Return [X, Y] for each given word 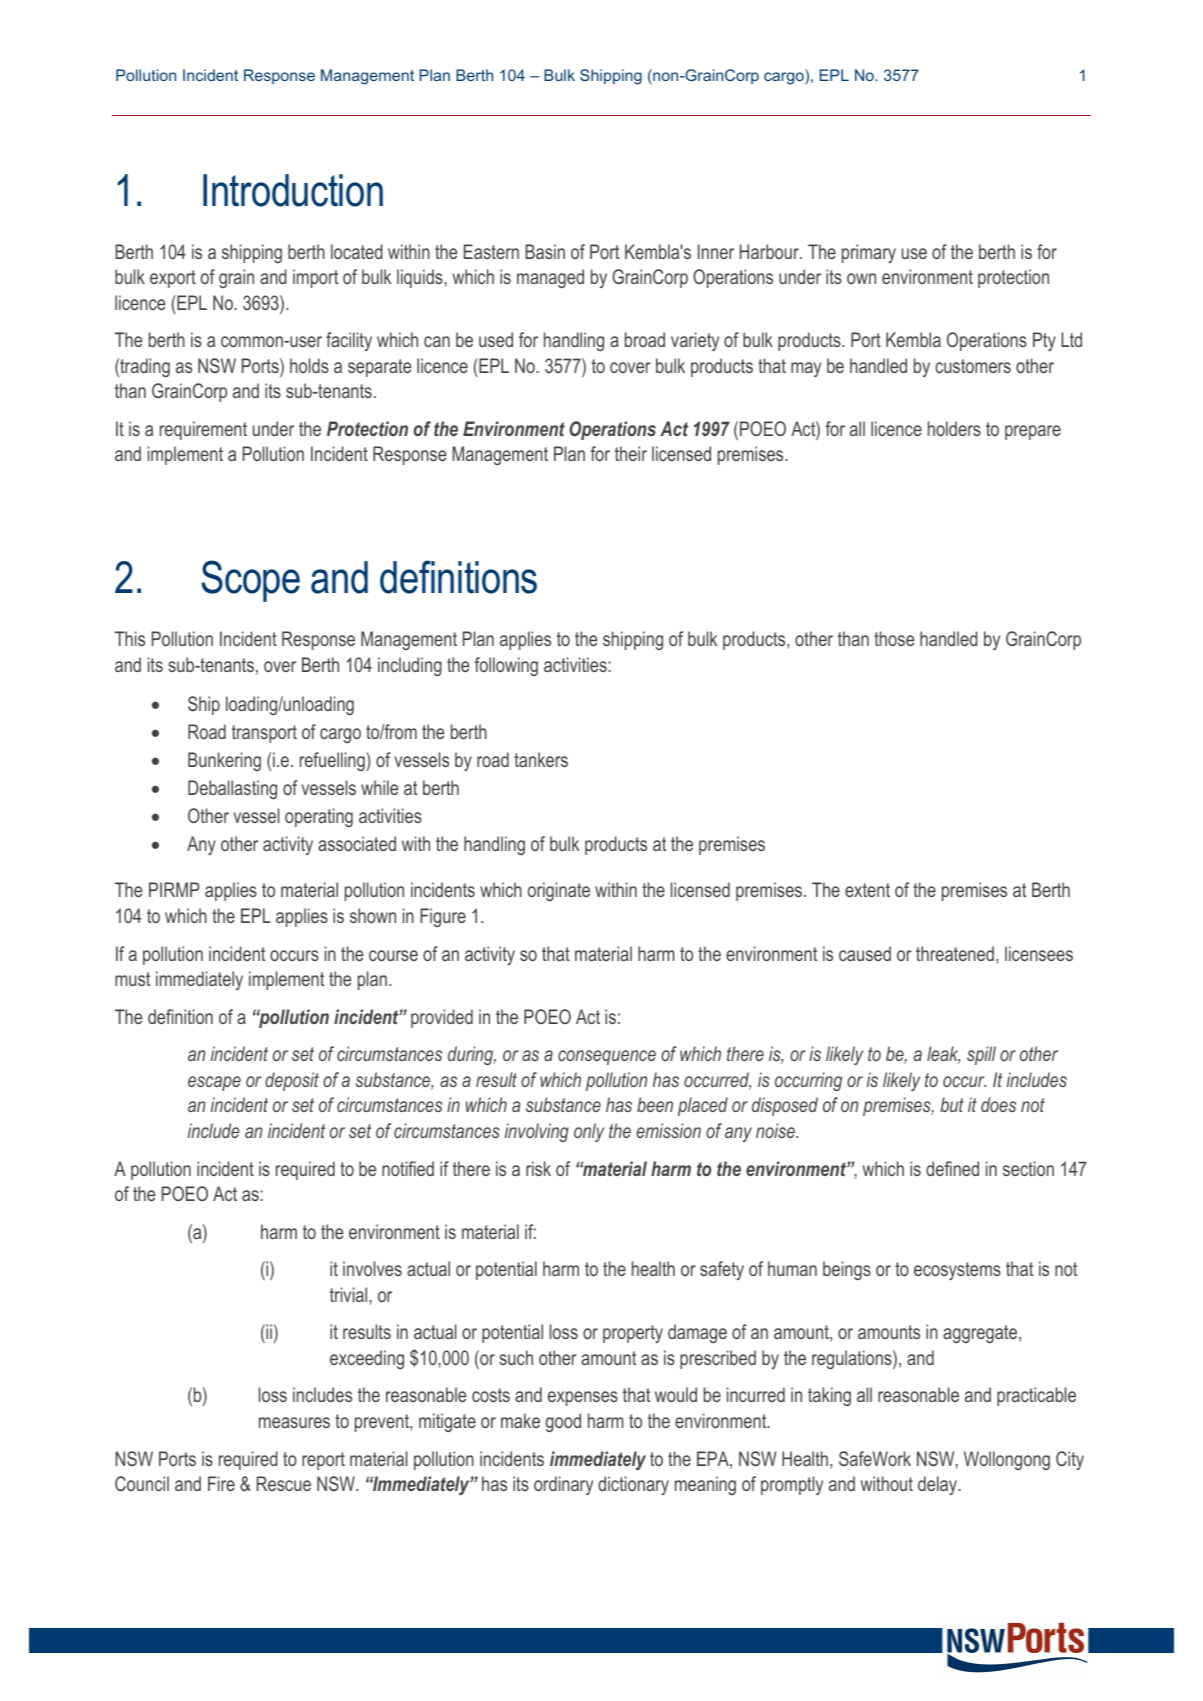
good [563, 1422]
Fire [221, 1483]
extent [867, 890]
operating [319, 817]
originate [559, 891]
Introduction [293, 190]
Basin [545, 251]
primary [869, 253]
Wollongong [1007, 1460]
